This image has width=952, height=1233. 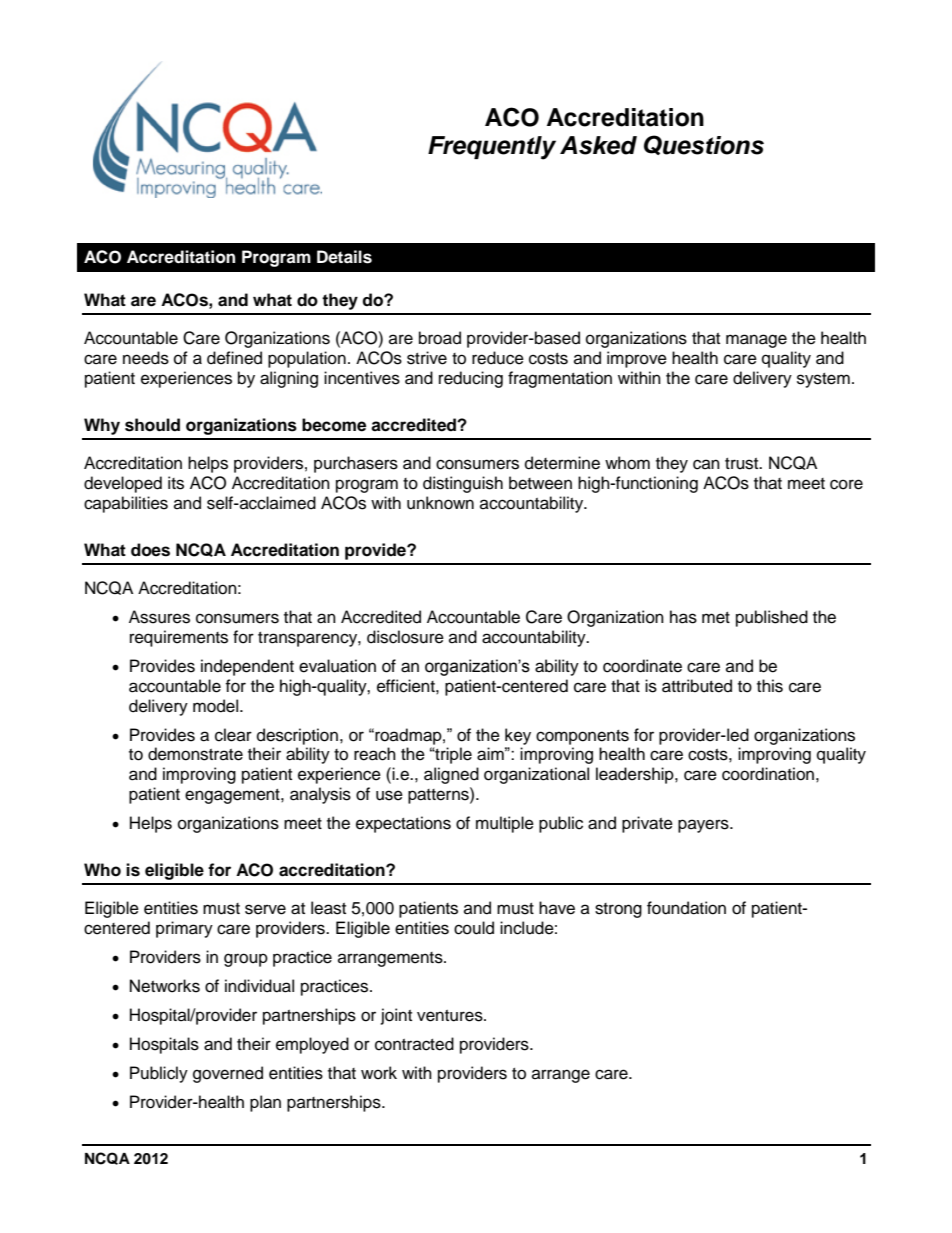 What do you see at coordinates (772, 618) in the image?
I see `published` at bounding box center [772, 618].
